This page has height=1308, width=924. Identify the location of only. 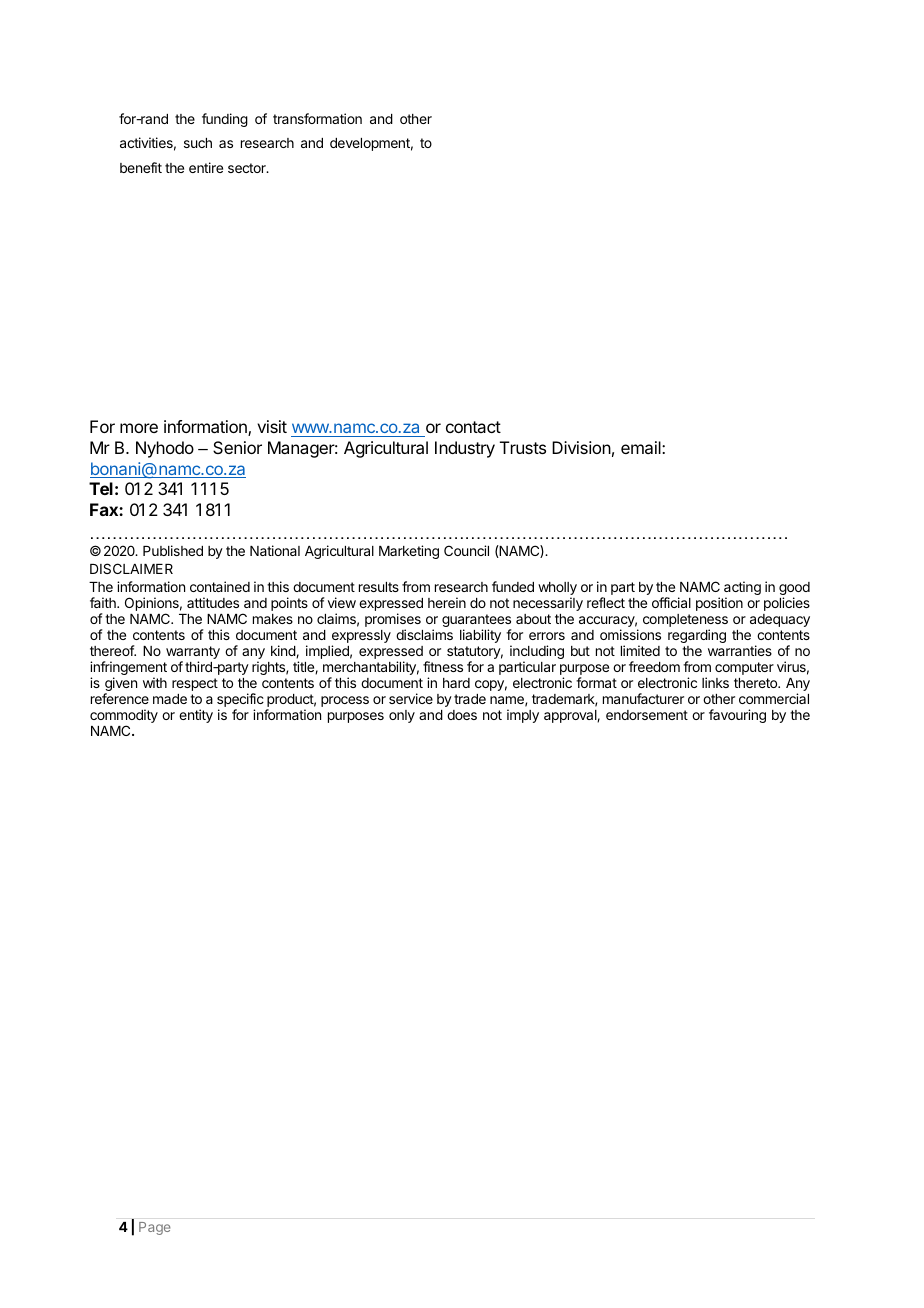
(402, 716).
